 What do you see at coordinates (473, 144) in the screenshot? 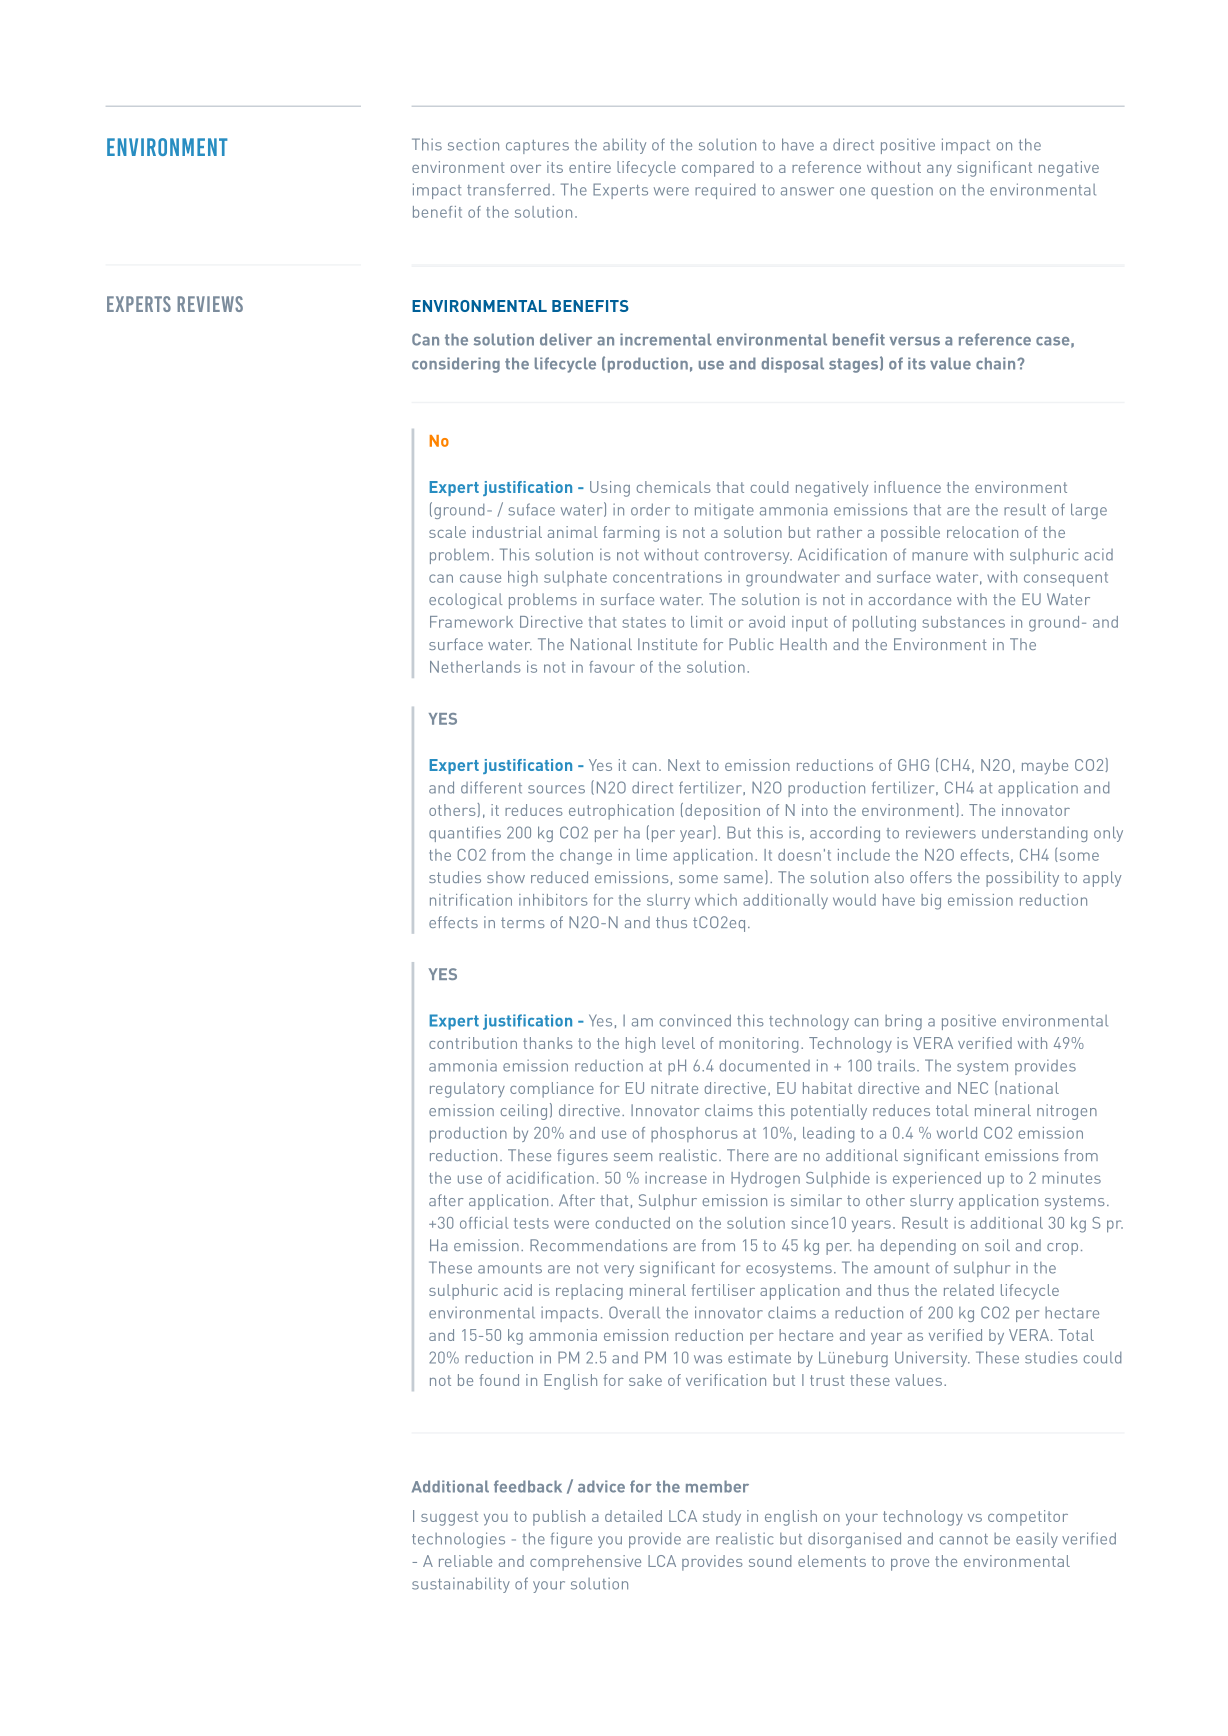
I see `section` at bounding box center [473, 144].
